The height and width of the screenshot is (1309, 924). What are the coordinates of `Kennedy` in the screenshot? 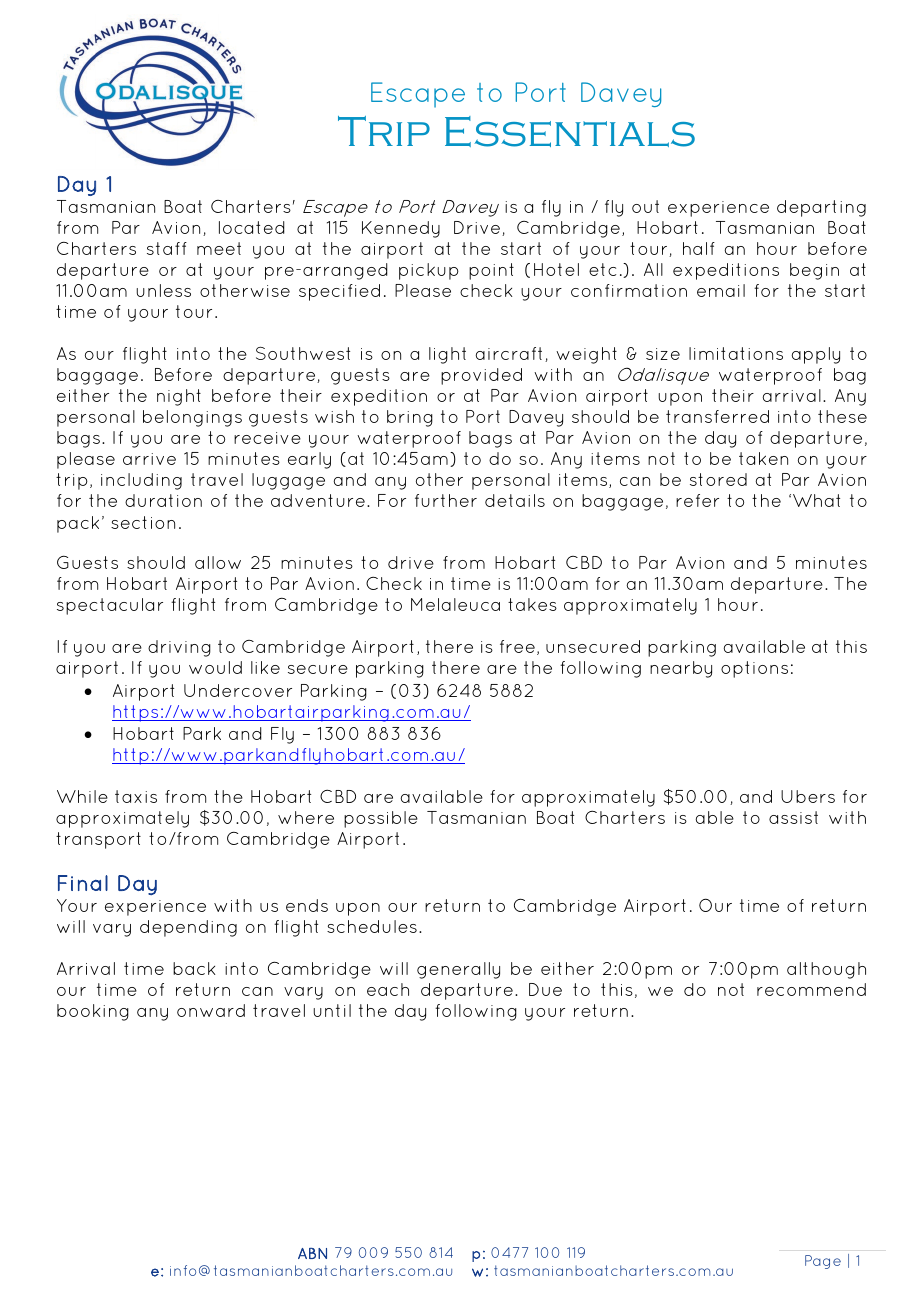 It's located at (401, 229).
